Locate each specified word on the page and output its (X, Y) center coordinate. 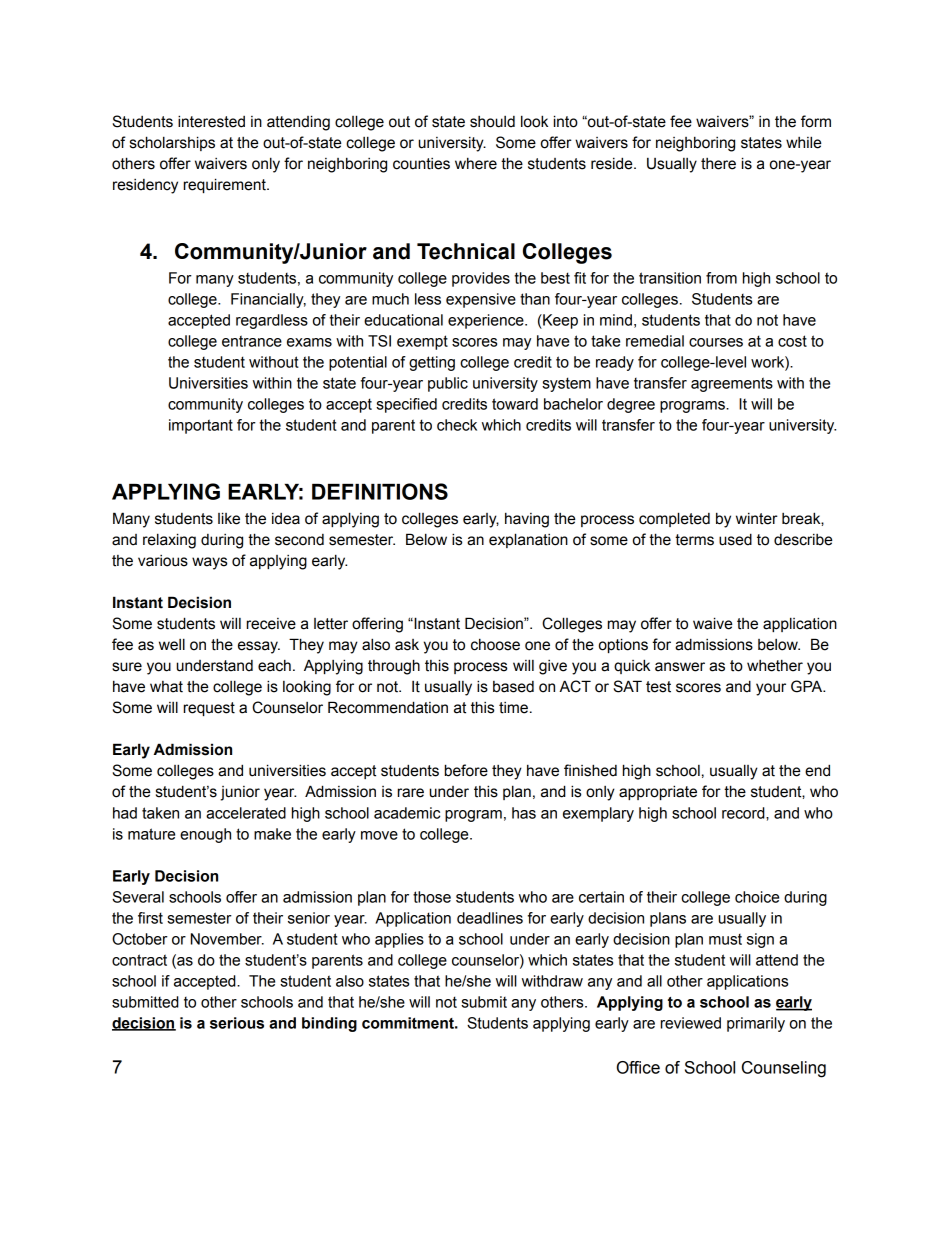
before (466, 770)
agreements (732, 384)
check (457, 425)
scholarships (172, 143)
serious (237, 1023)
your (771, 689)
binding (329, 1024)
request (209, 709)
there (718, 164)
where (476, 163)
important (201, 426)
